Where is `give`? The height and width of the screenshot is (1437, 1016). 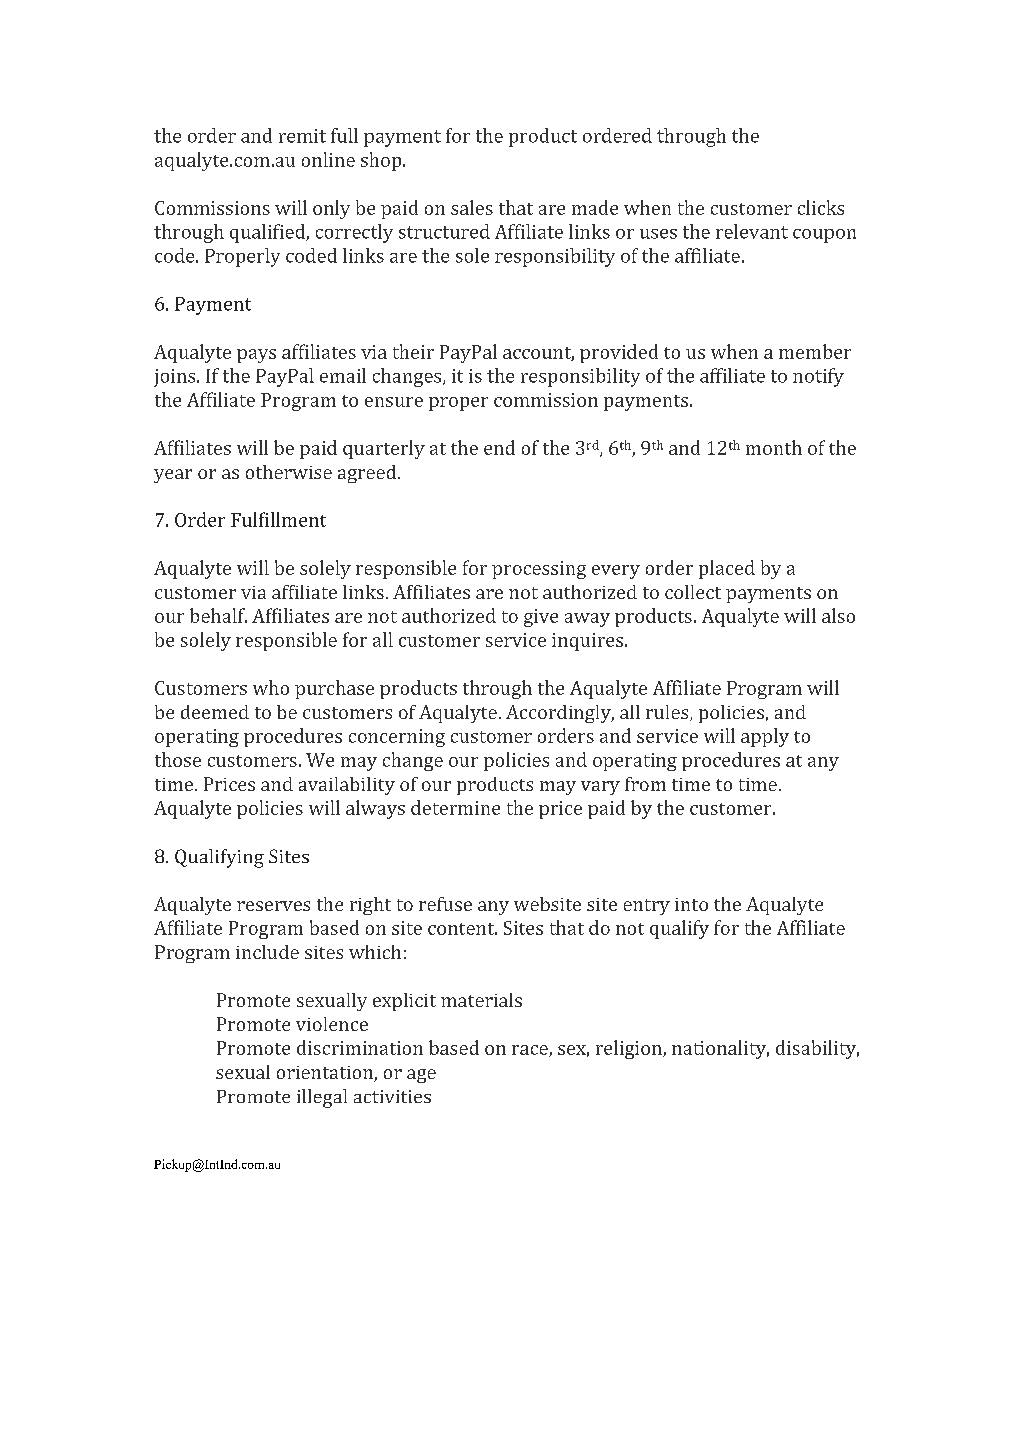 give is located at coordinates (541, 618).
